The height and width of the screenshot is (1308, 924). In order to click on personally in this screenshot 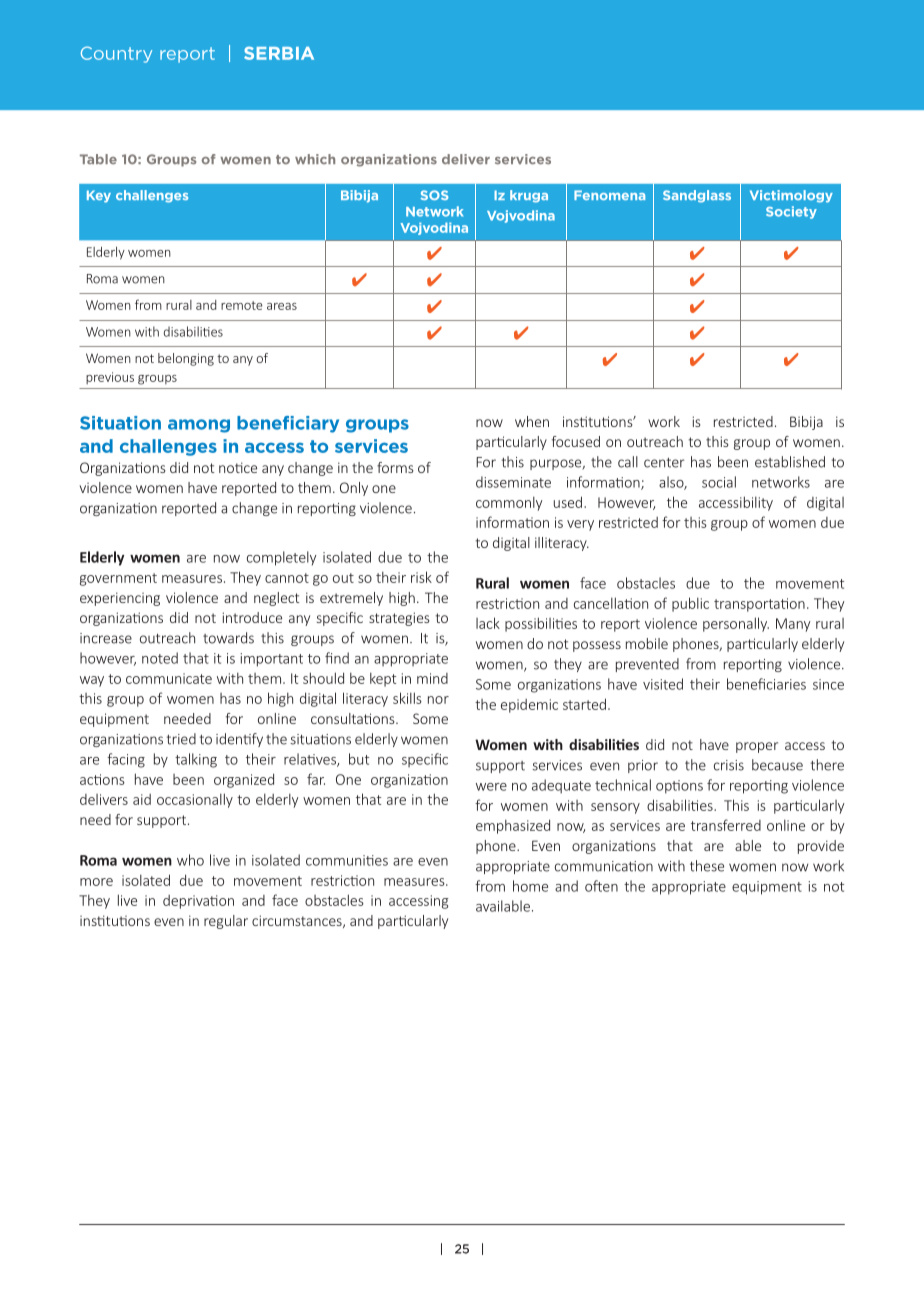, I will do `click(736, 624)`.
